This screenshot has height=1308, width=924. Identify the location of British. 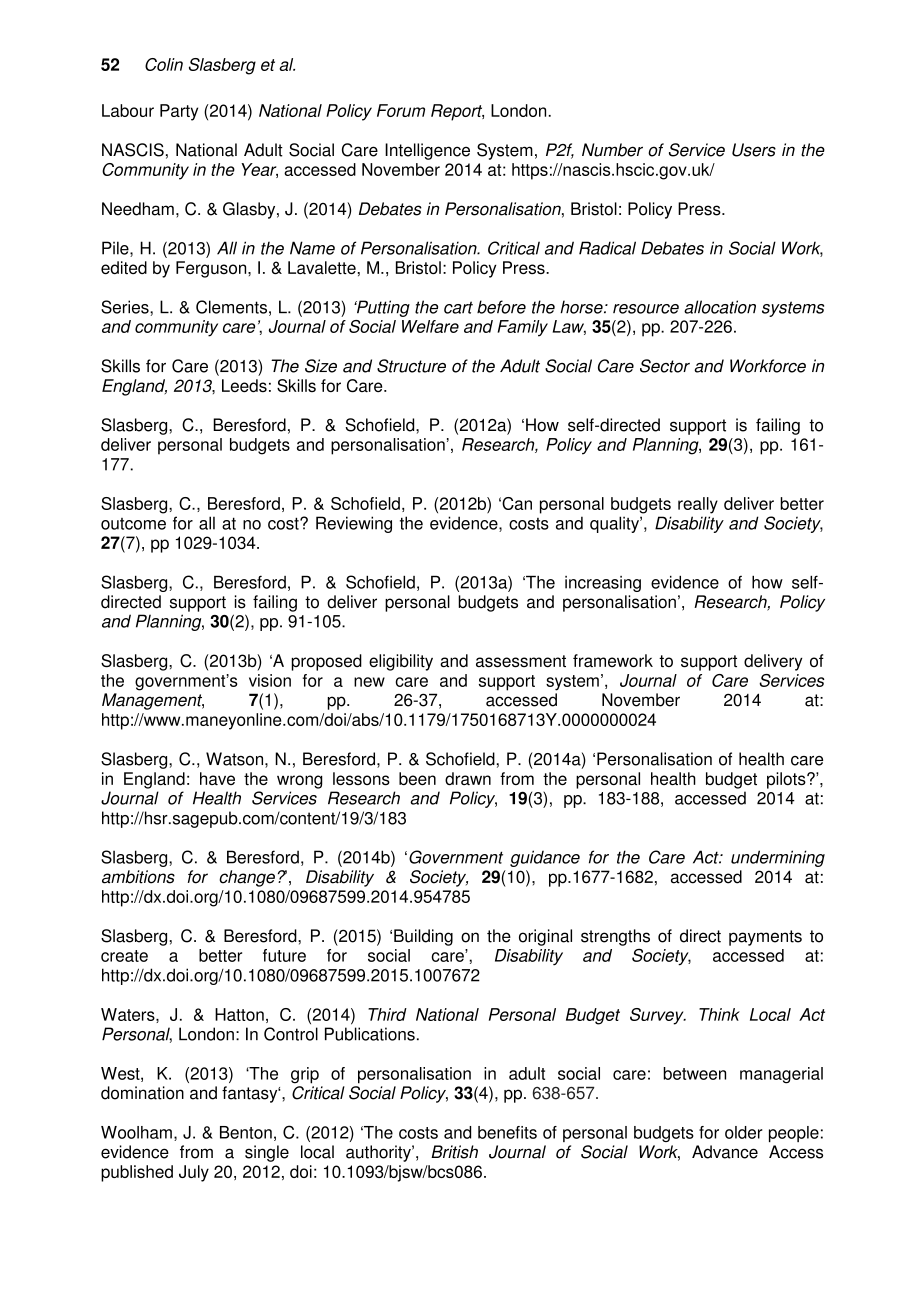
(454, 1152).
